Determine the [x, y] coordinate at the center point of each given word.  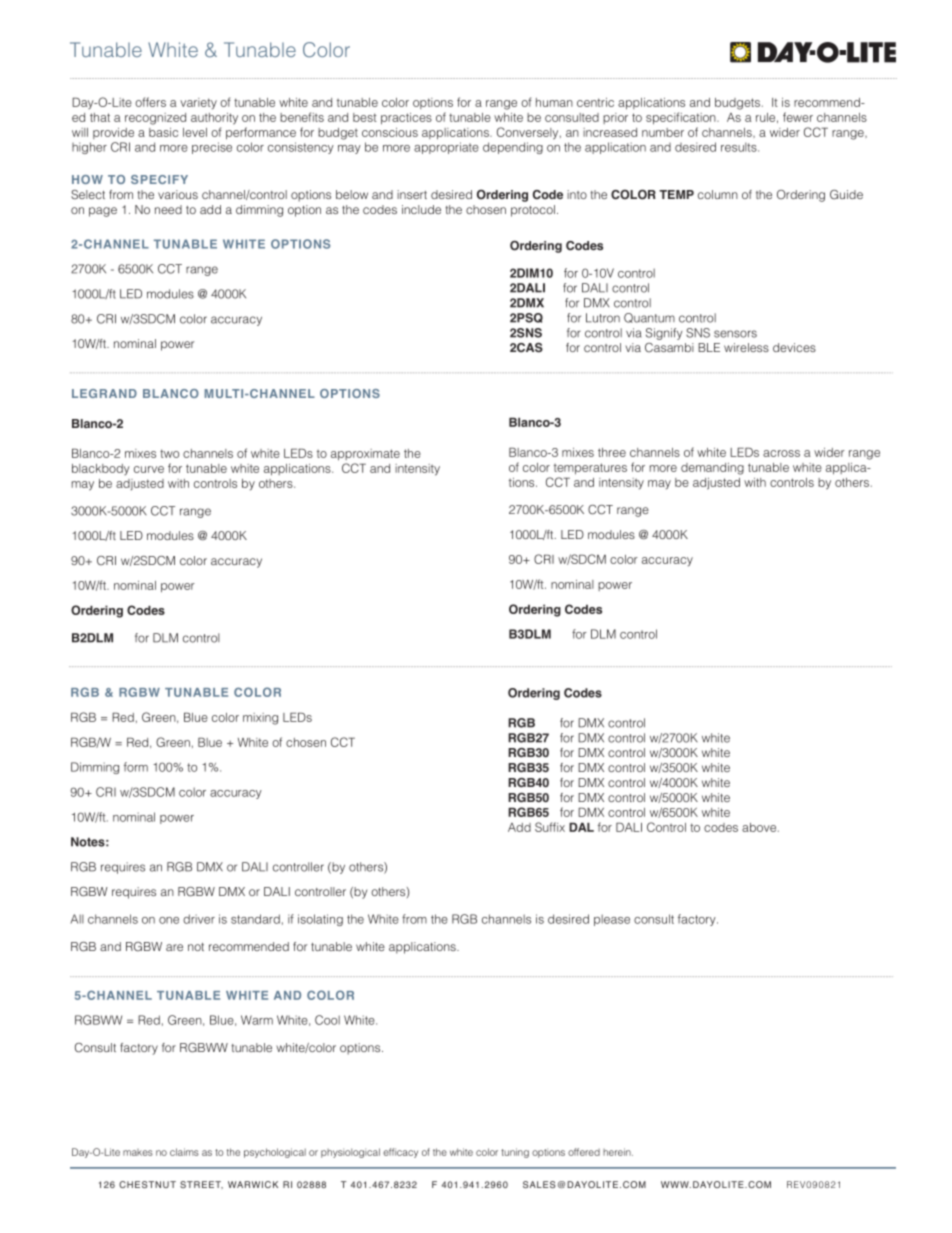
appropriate [446, 148]
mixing [260, 719]
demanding [712, 469]
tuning [515, 1153]
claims [184, 1152]
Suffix [550, 827]
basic [163, 132]
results [740, 147]
